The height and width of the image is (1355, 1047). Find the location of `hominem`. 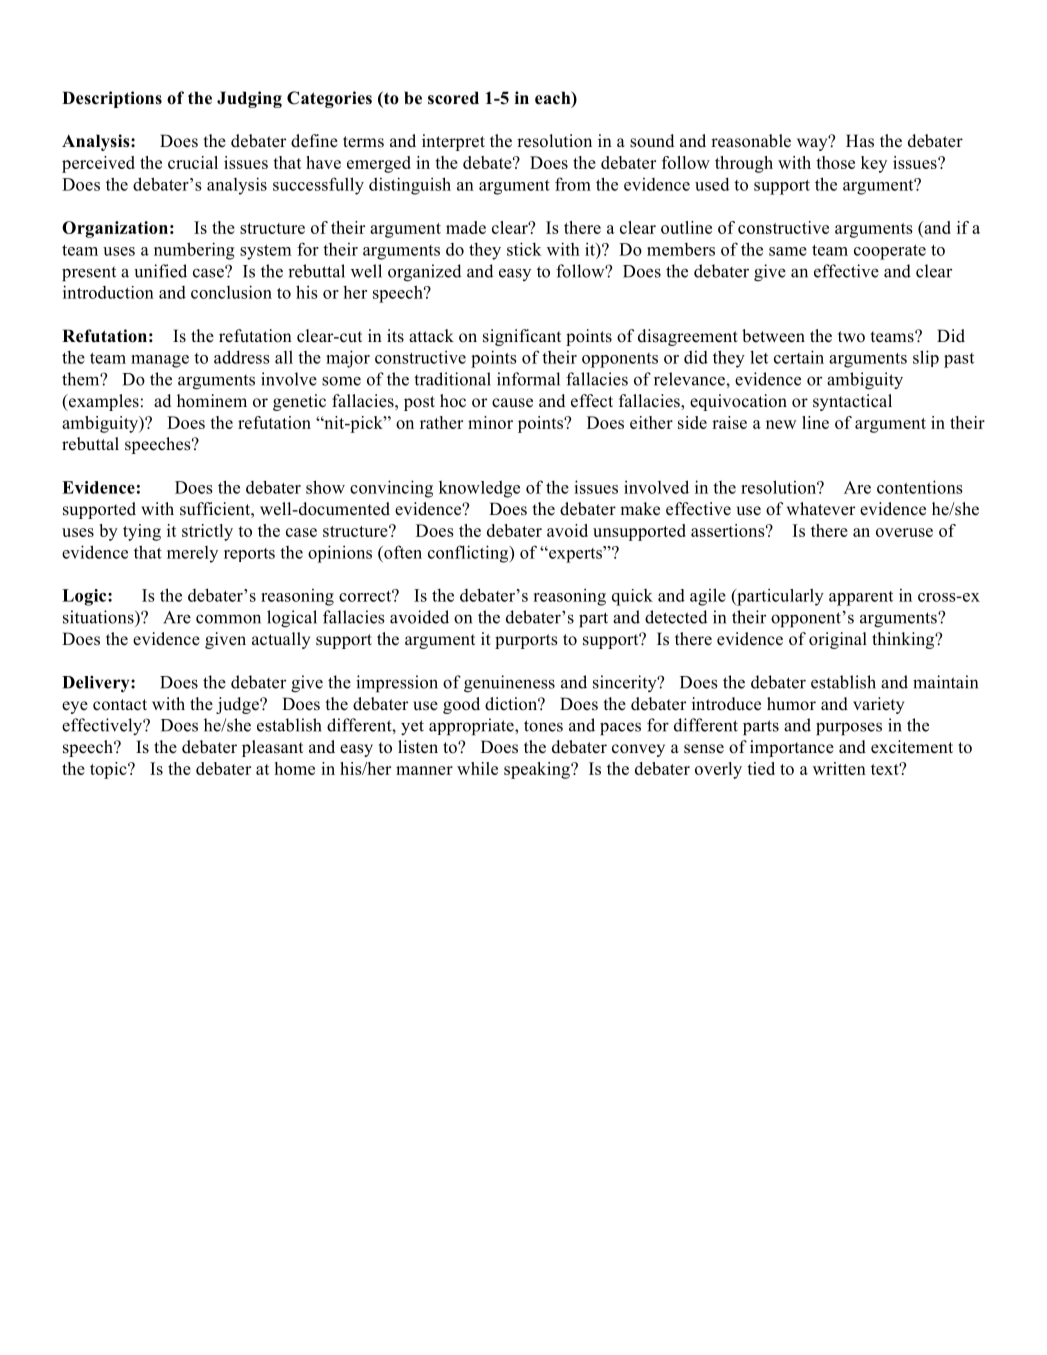

hominem is located at coordinates (212, 401).
